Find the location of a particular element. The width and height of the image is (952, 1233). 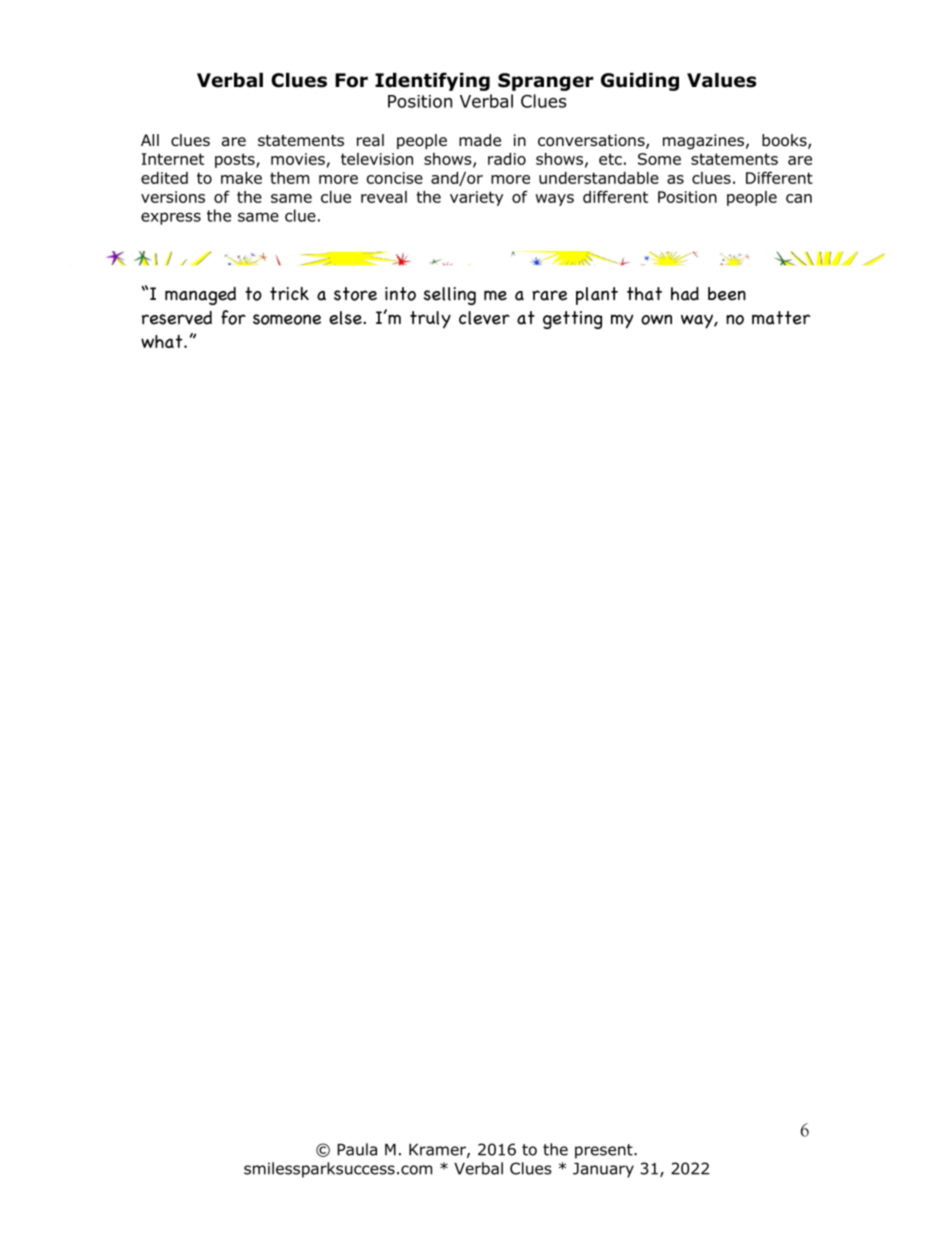

what is located at coordinates (163, 341).
